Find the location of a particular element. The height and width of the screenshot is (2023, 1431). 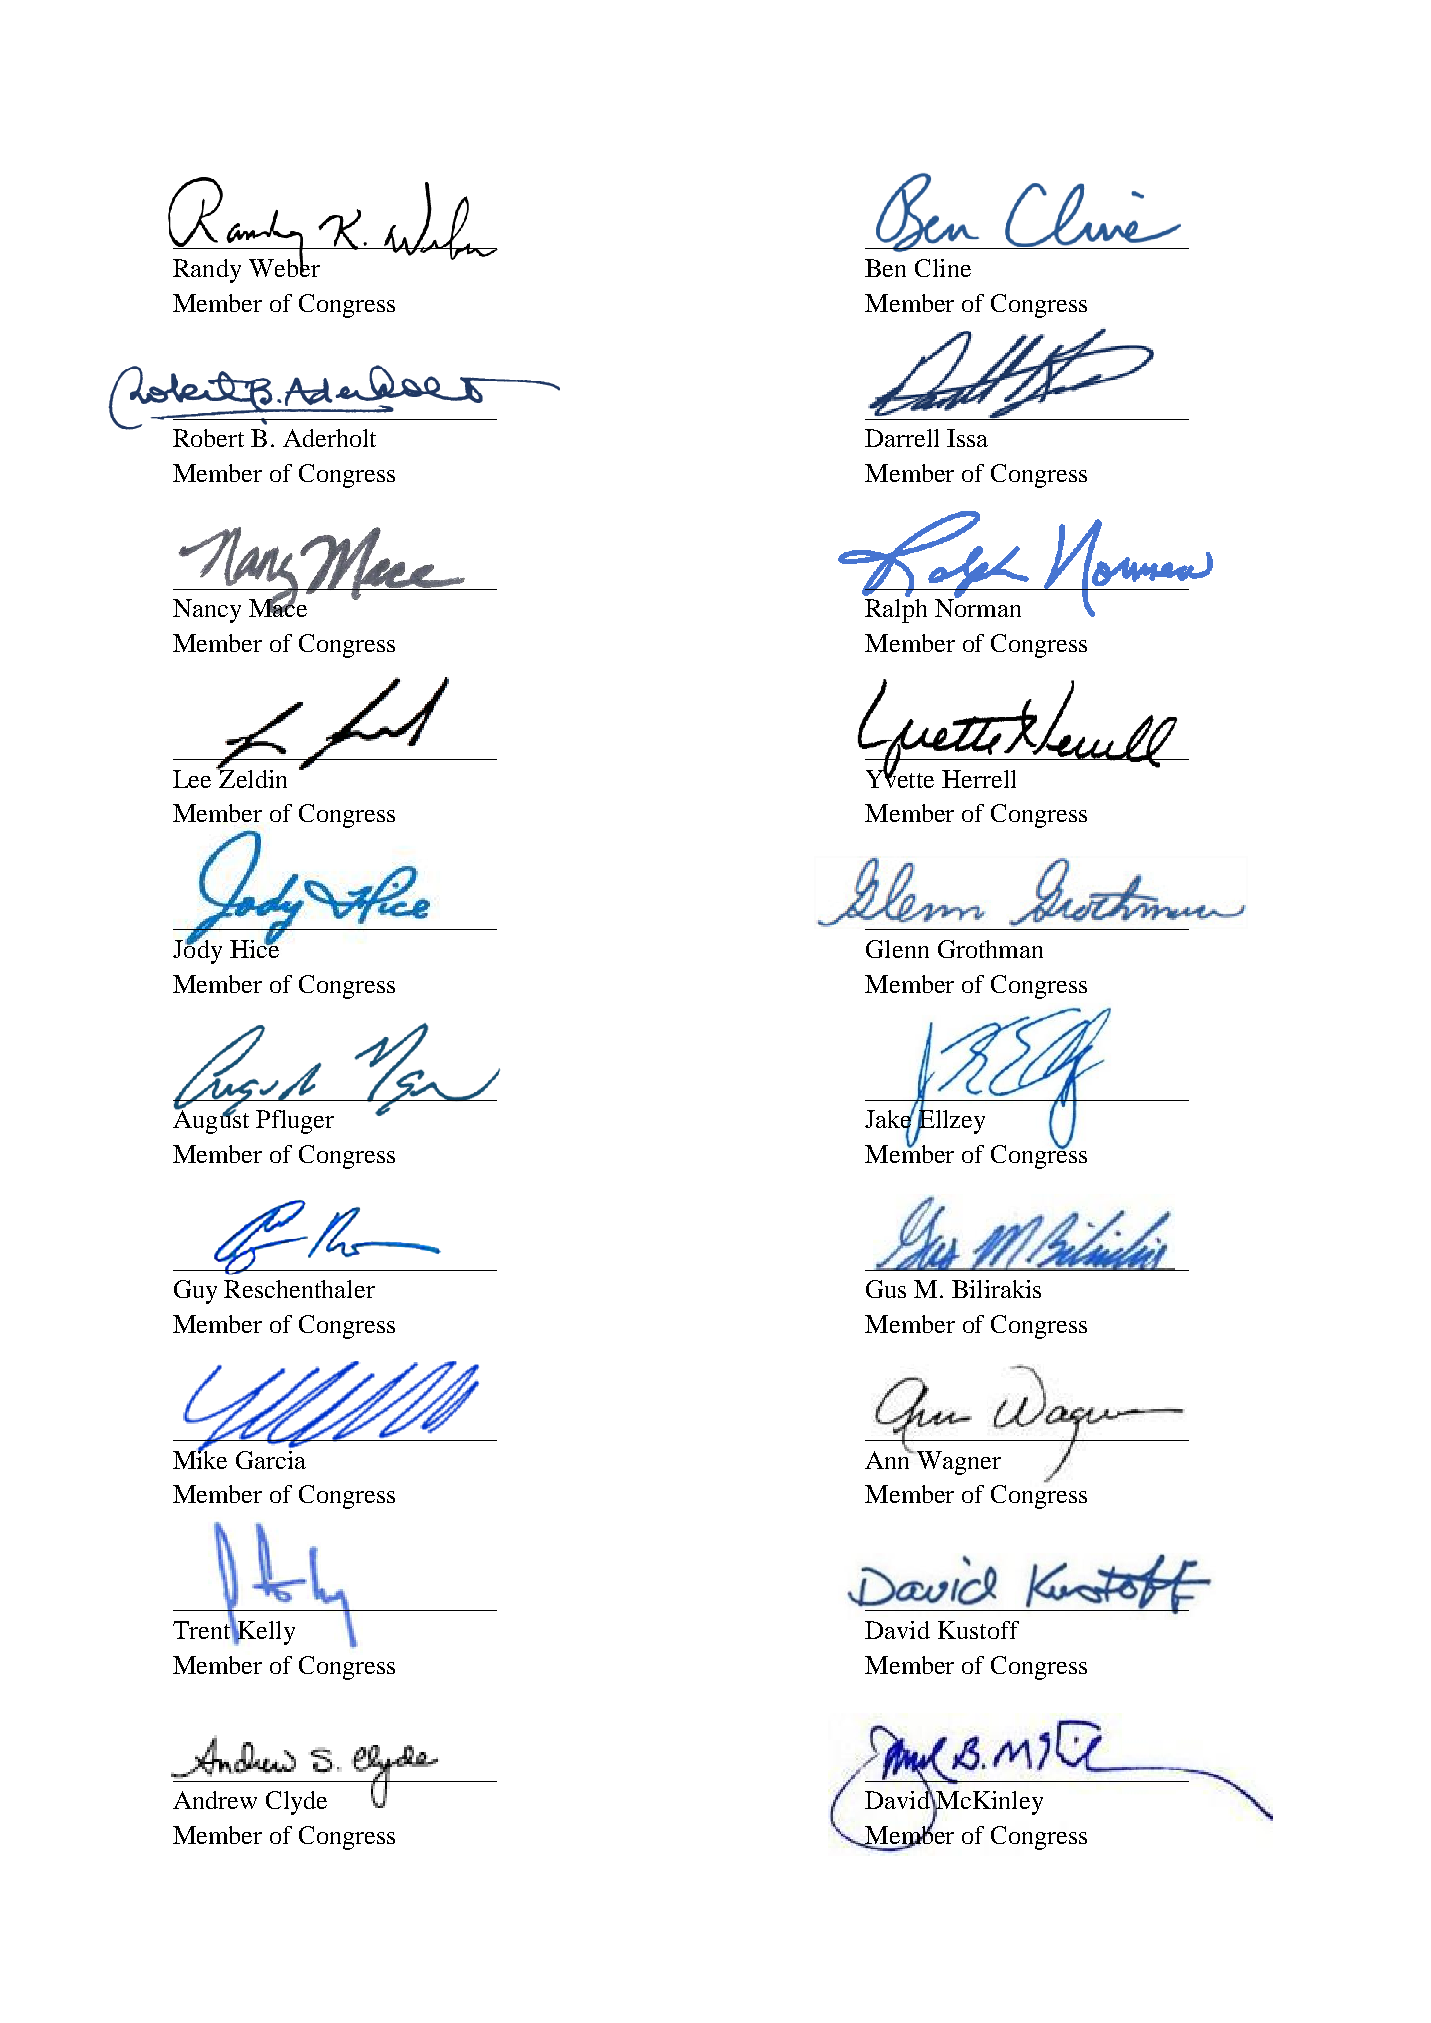

Andrew is located at coordinates (215, 1800).
